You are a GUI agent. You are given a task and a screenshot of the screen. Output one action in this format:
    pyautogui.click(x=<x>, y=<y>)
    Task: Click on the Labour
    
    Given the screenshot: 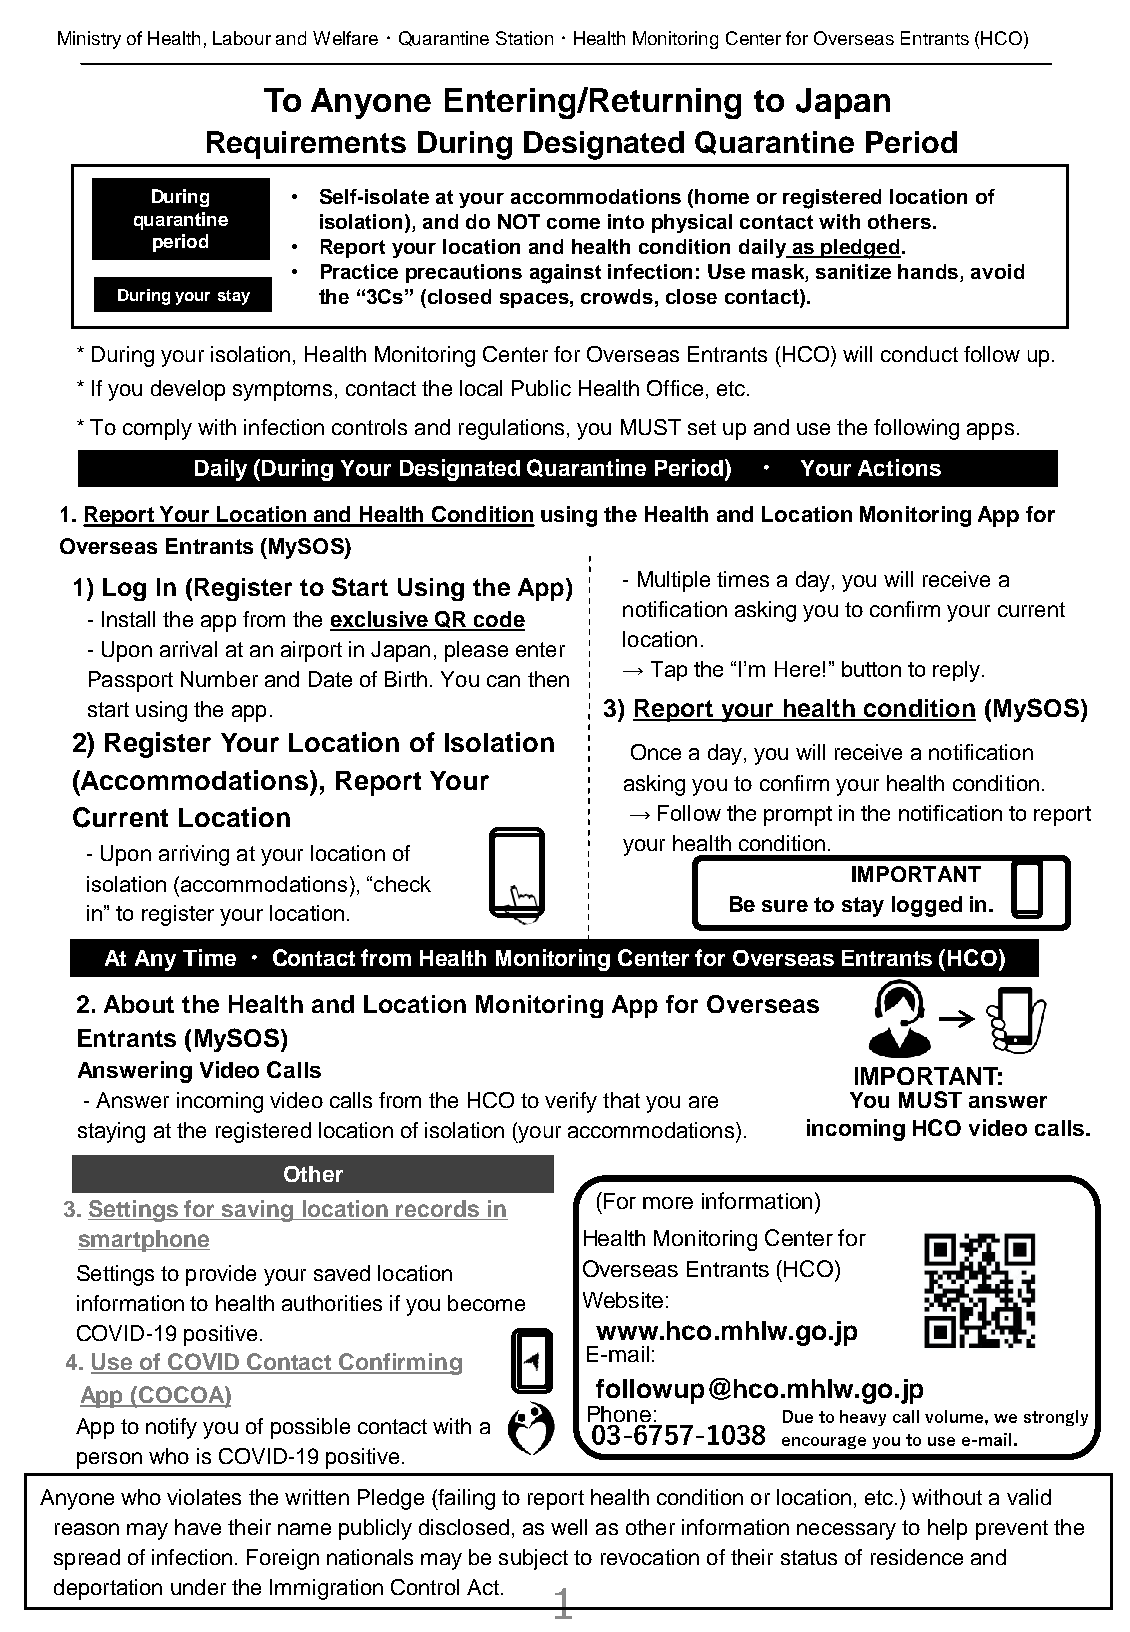 What is the action you would take?
    pyautogui.click(x=242, y=38)
